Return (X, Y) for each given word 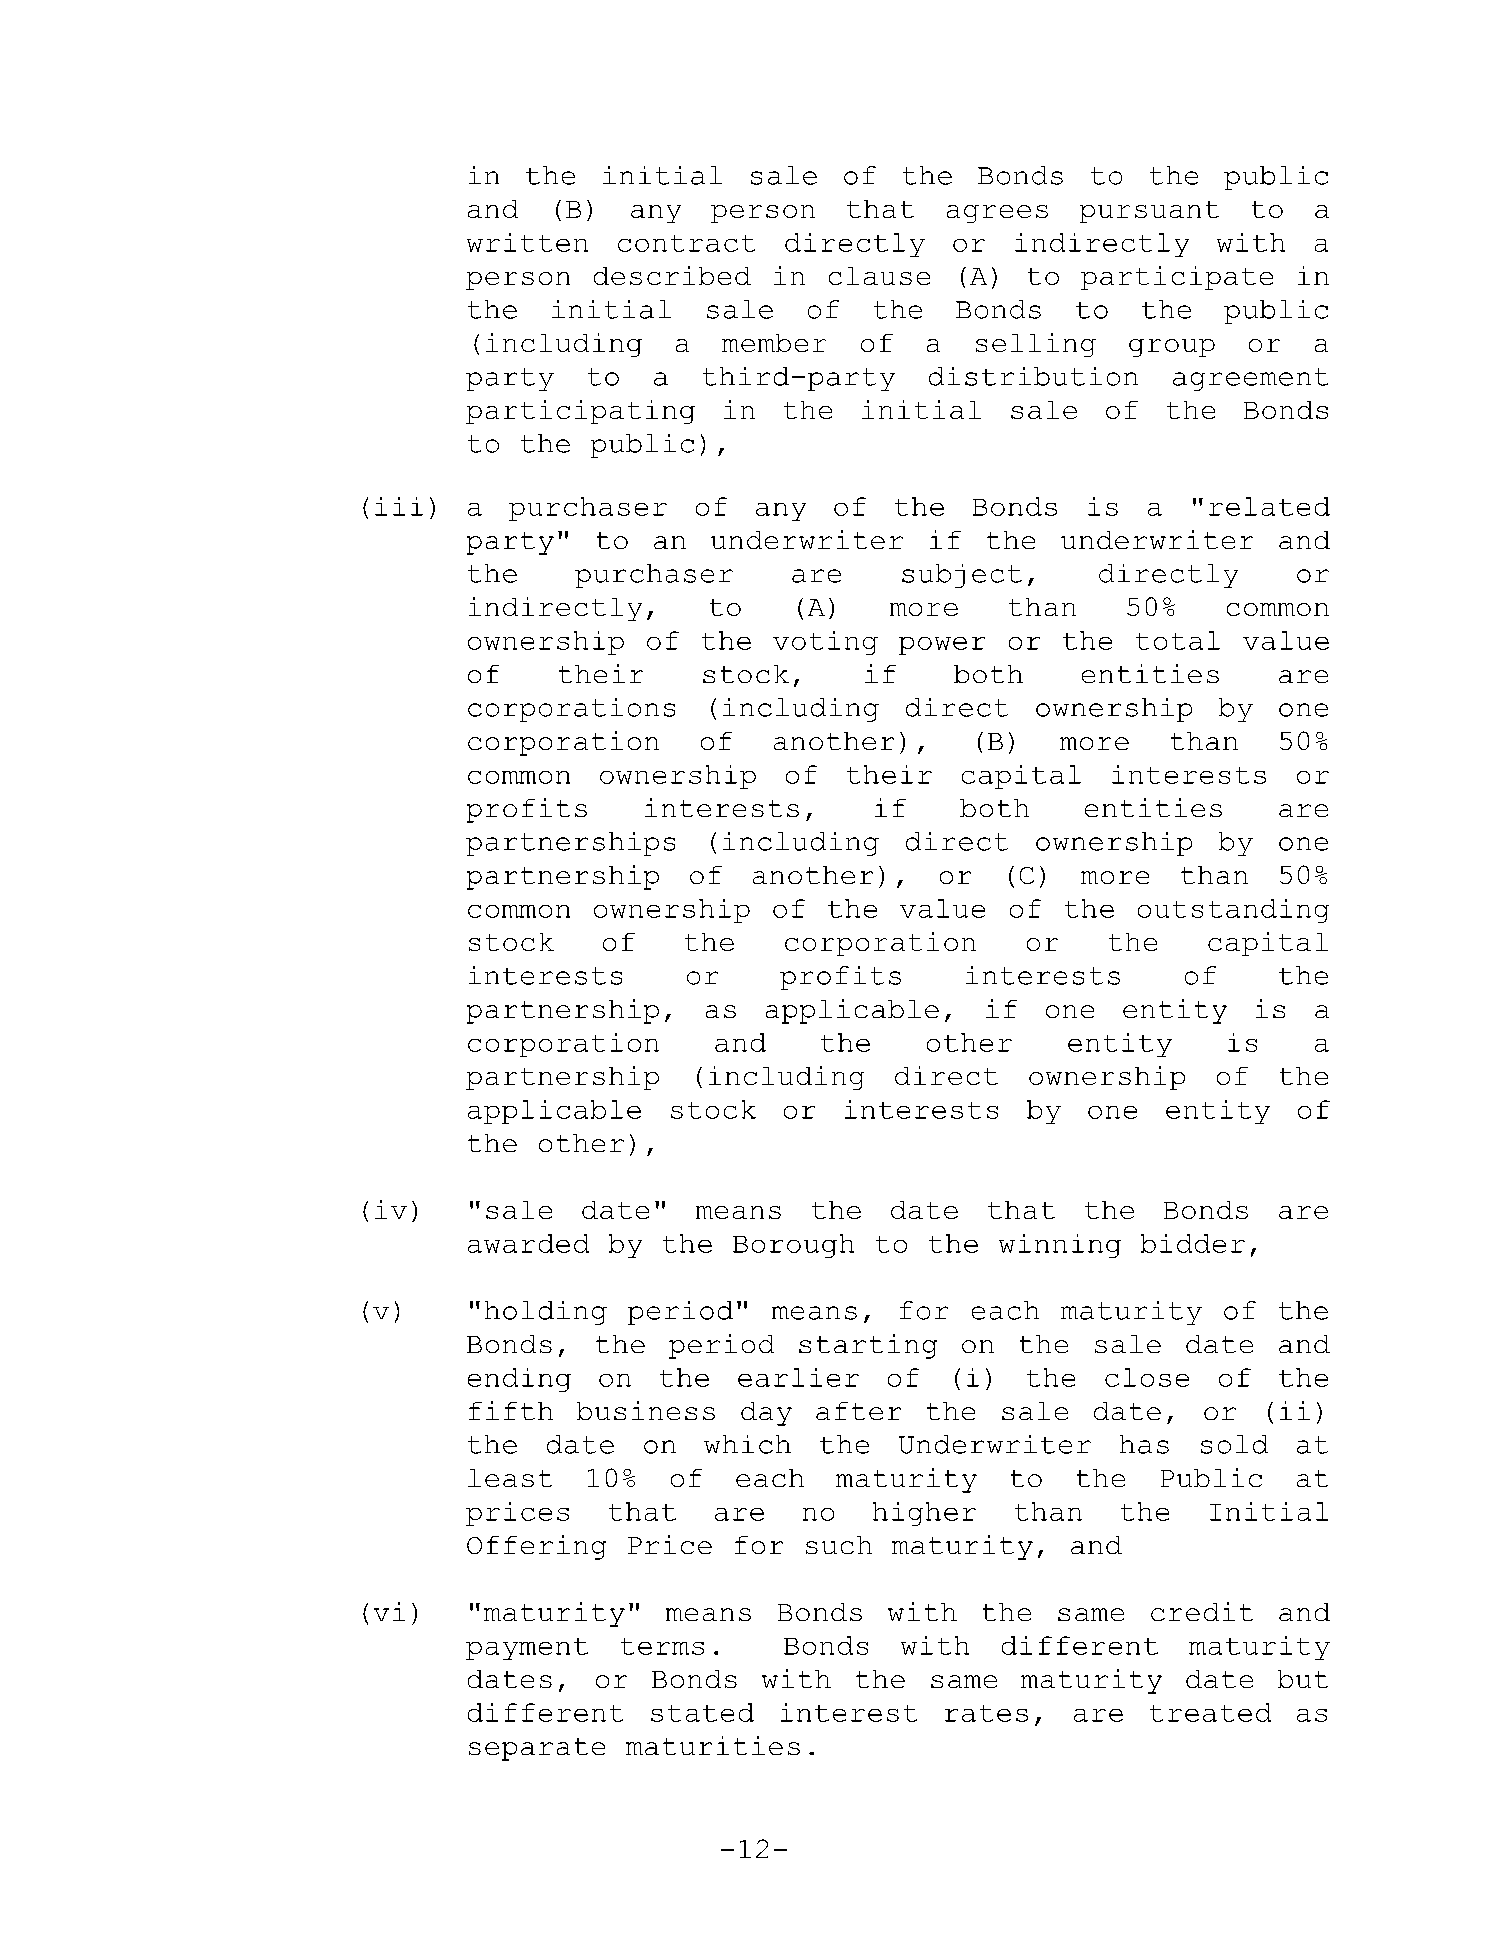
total (1178, 640)
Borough (793, 1246)
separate (537, 1749)
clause (879, 276)
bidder (1193, 1243)
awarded (528, 1243)
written (527, 242)
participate (1177, 278)
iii (399, 506)
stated (702, 1712)
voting (825, 643)
